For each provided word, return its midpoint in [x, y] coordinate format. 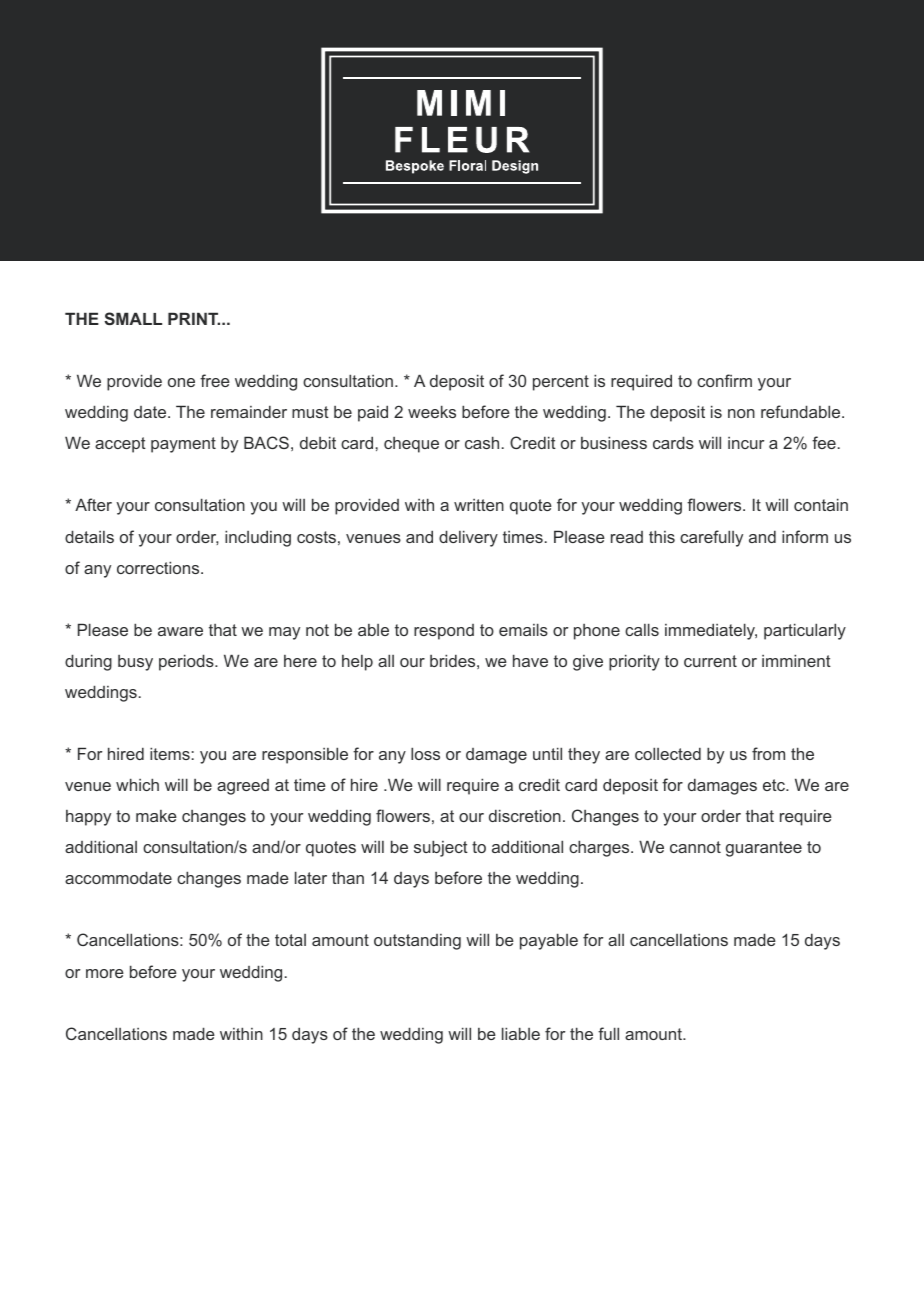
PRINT [194, 318]
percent [561, 383]
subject [441, 848]
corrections [159, 567]
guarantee [764, 849]
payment [183, 445]
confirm [724, 380]
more [105, 973]
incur [746, 443]
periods [187, 662]
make [156, 816]
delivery [468, 538]
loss [425, 753]
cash [482, 442]
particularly [805, 631]
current [710, 661]
